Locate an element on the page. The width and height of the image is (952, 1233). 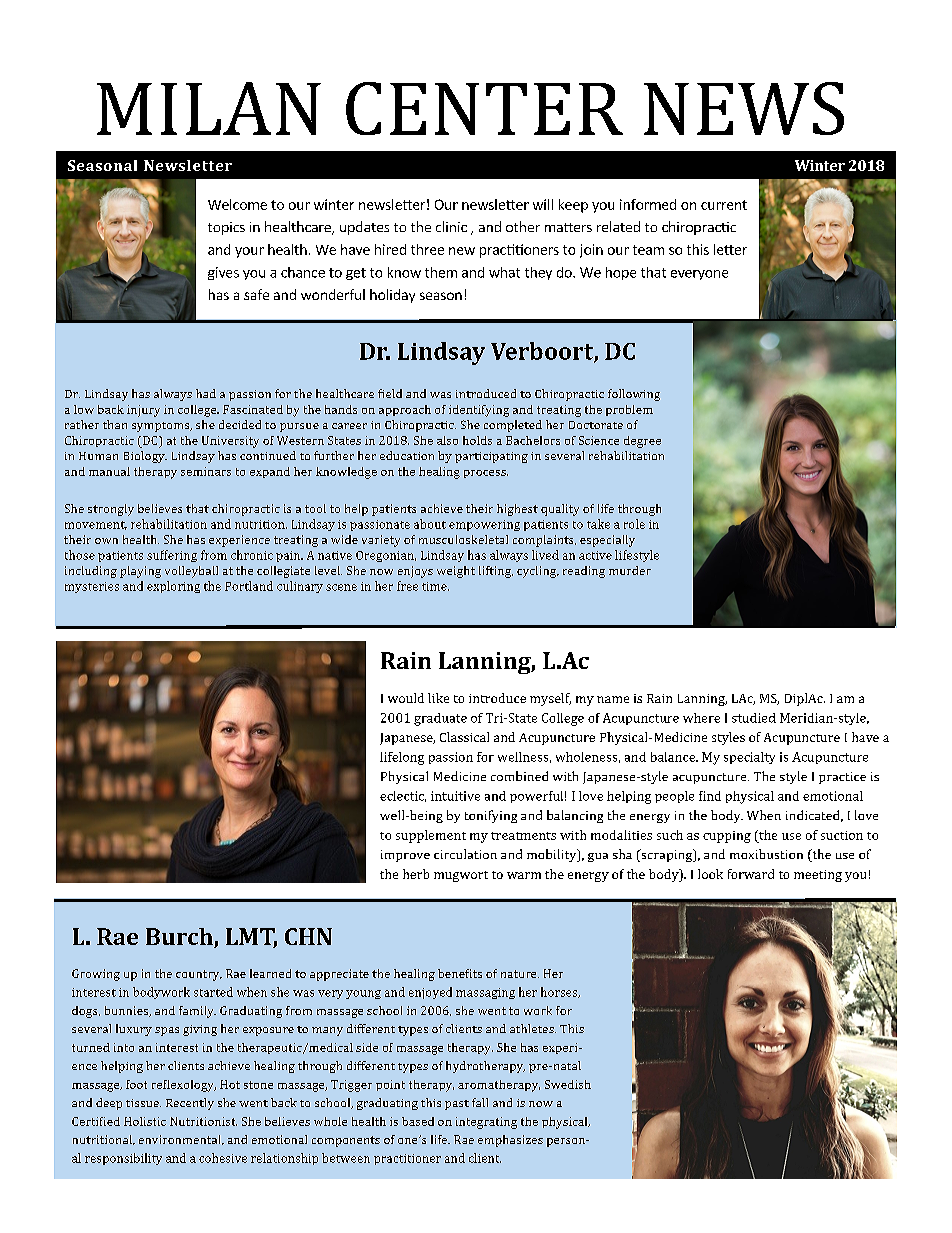
forward is located at coordinates (751, 874).
